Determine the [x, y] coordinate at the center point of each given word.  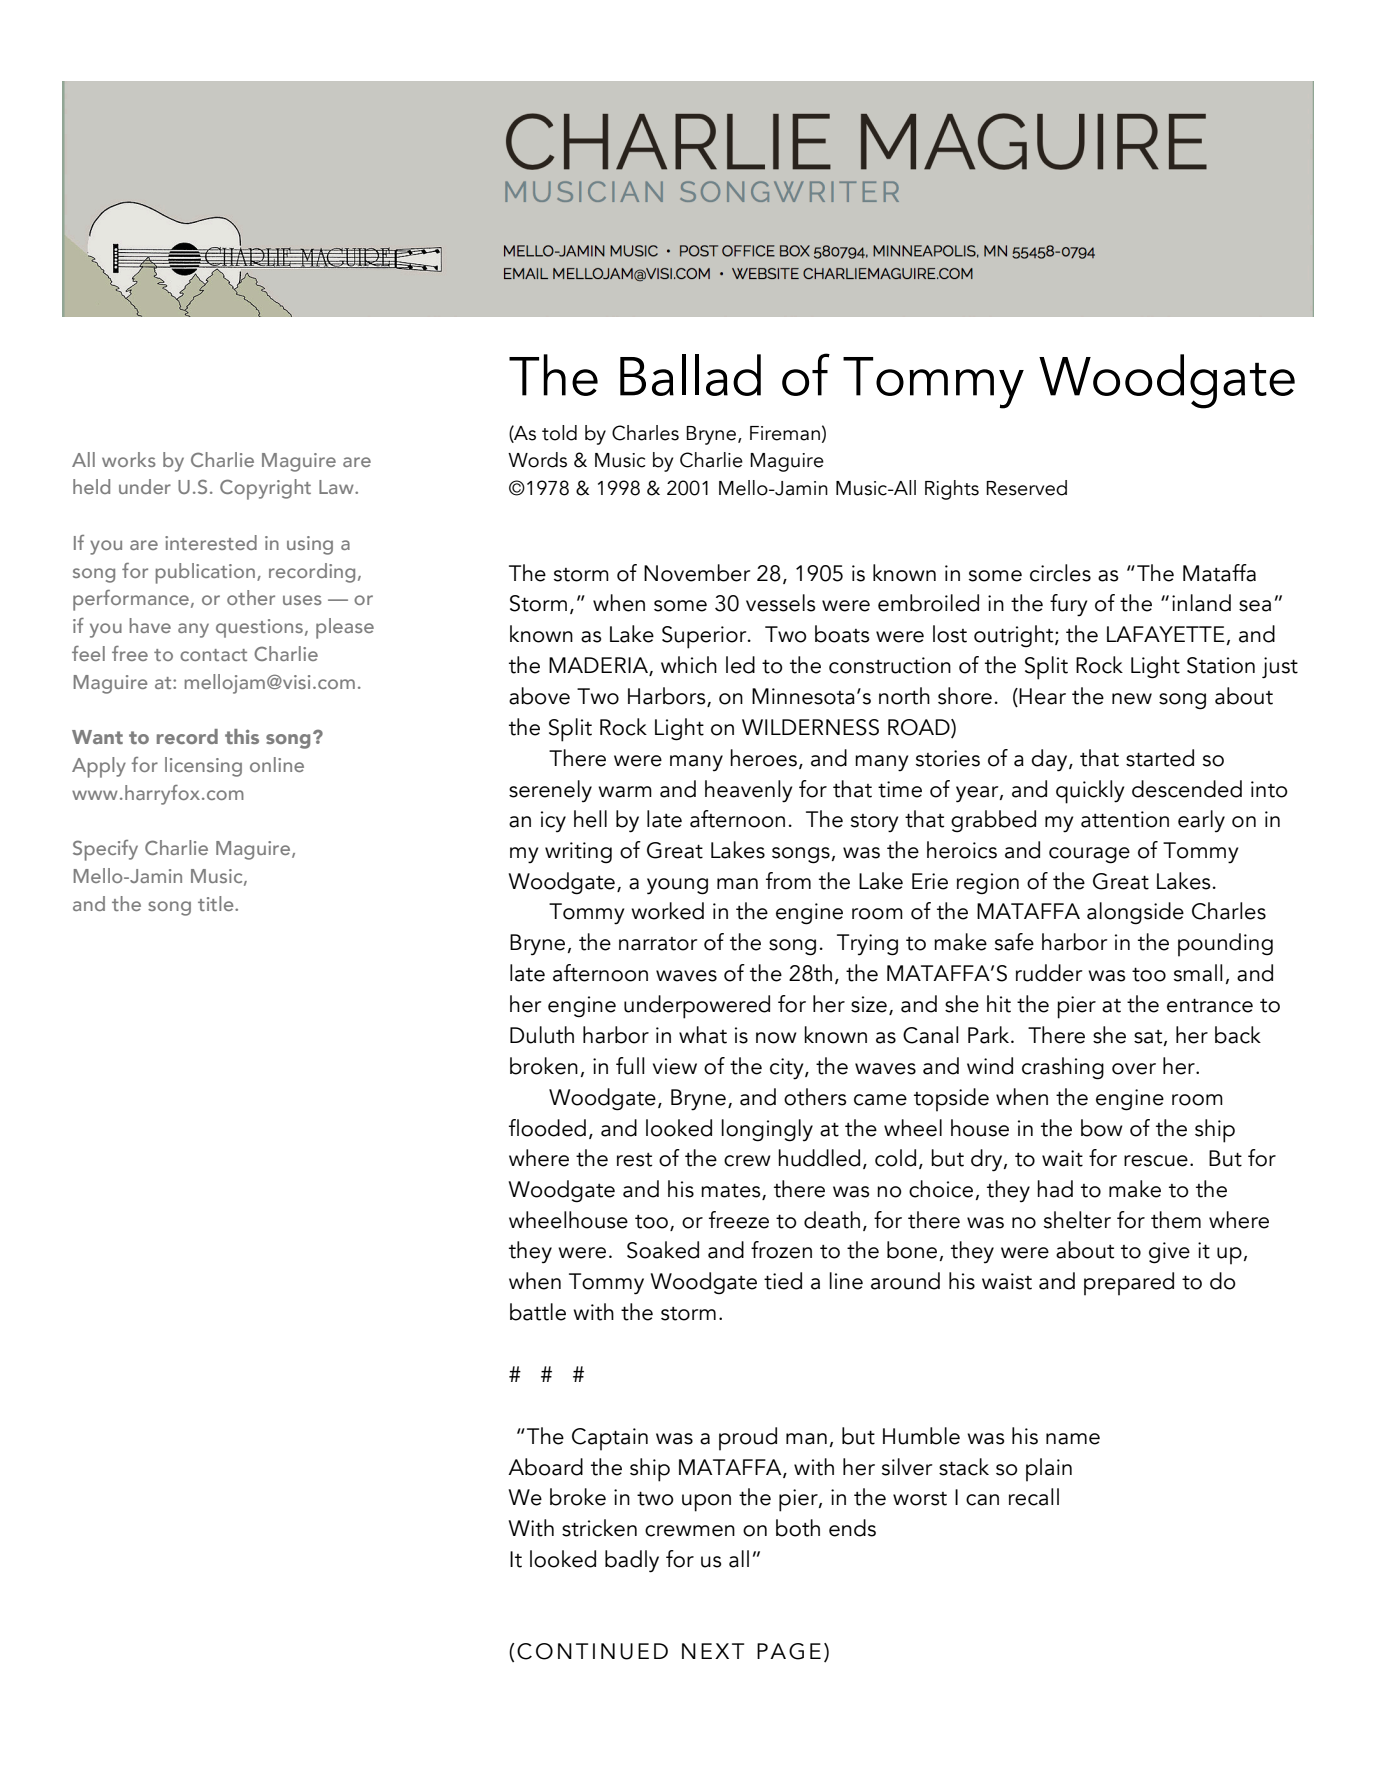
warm [625, 792]
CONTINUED [592, 1651]
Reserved [1026, 488]
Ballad [690, 375]
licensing [203, 767]
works [129, 459]
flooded [547, 1128]
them [1176, 1220]
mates [732, 1191]
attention [1125, 819]
